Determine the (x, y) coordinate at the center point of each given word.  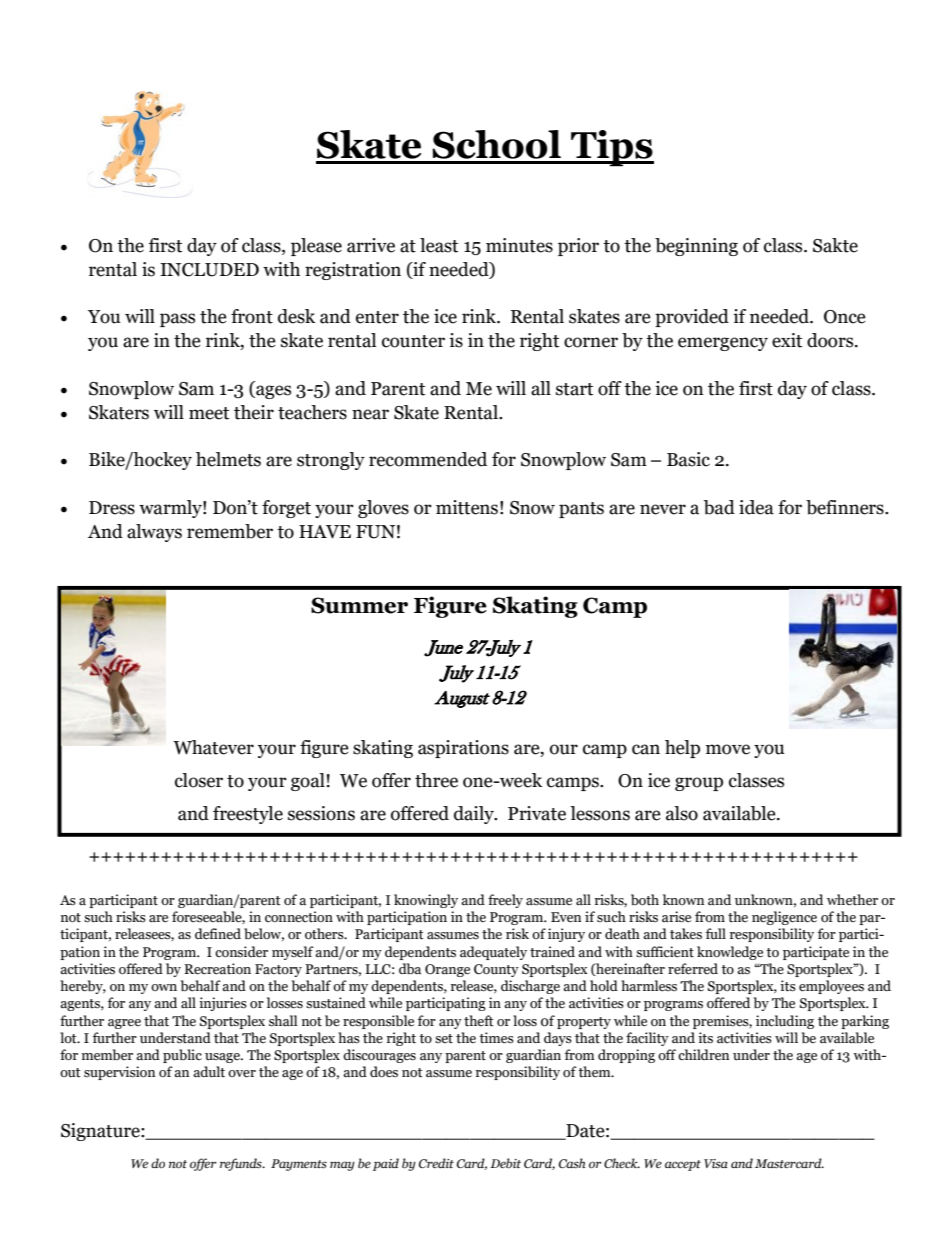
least (439, 245)
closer (199, 780)
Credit (436, 1163)
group (699, 784)
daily (475, 815)
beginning (696, 247)
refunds (242, 1164)
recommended (428, 459)
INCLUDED (209, 270)
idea (756, 507)
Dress (112, 508)
